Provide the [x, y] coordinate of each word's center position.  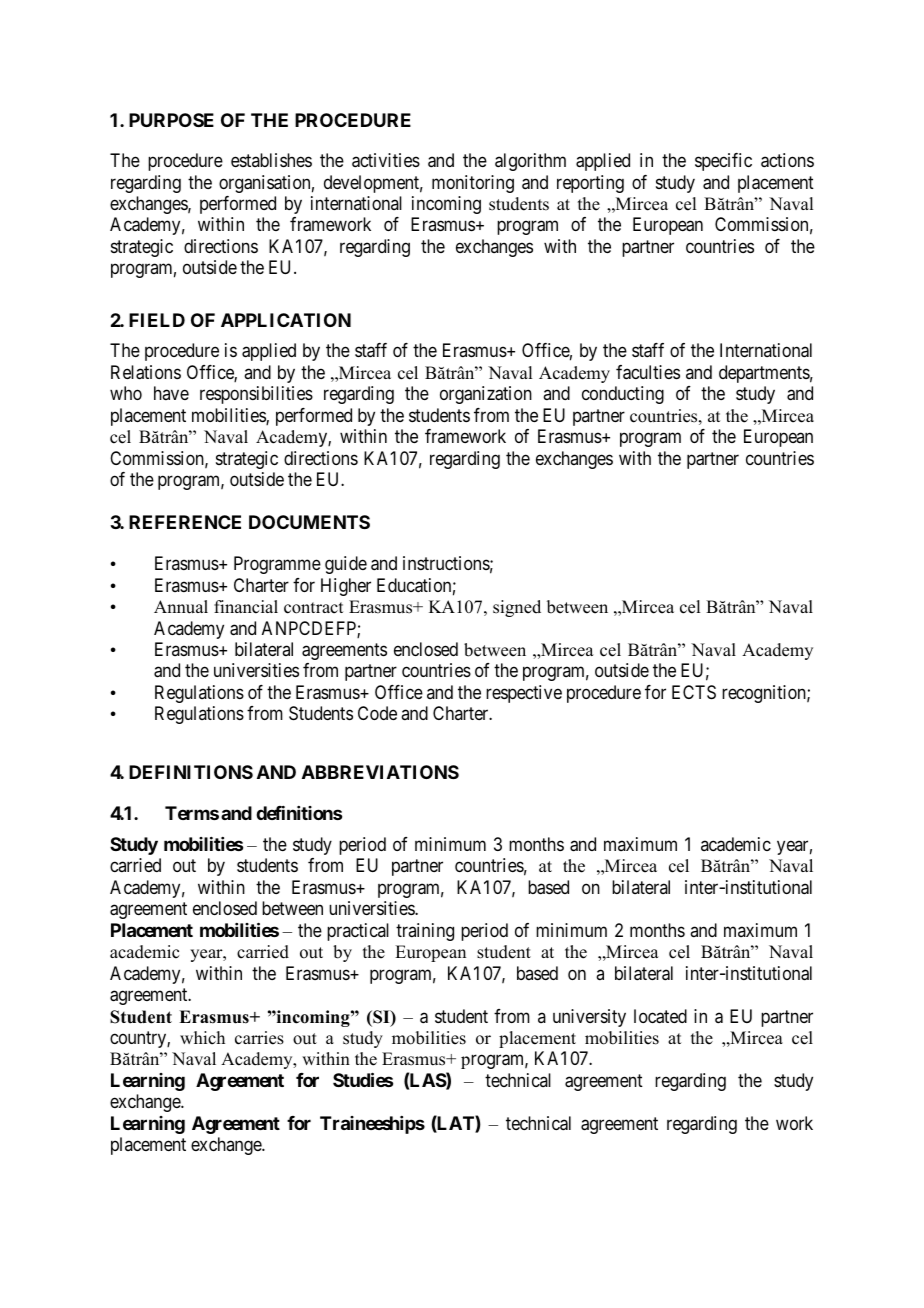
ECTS [694, 692]
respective [524, 694]
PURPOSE [171, 120]
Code [377, 713]
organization [486, 395]
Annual [181, 607]
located [660, 1016]
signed [517, 608]
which [202, 1038]
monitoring [473, 184]
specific [723, 162]
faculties [648, 372]
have [171, 393]
